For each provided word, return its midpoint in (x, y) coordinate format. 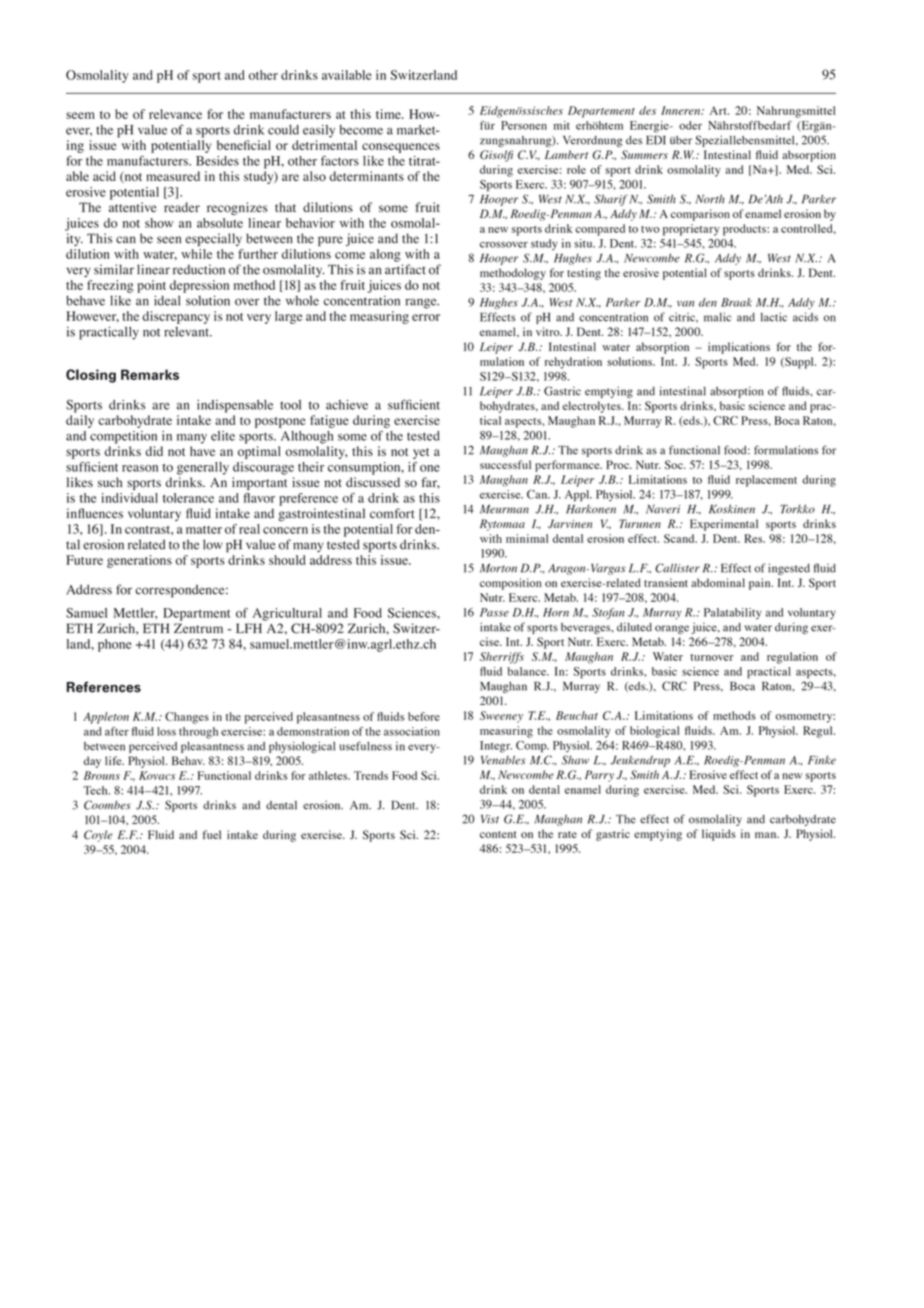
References (104, 687)
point (151, 286)
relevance (175, 114)
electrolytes (592, 407)
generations (139, 561)
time (389, 114)
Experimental (724, 525)
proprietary (691, 230)
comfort (392, 513)
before (424, 716)
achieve (347, 405)
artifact (405, 269)
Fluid (161, 834)
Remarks (150, 374)
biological (654, 732)
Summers (644, 155)
